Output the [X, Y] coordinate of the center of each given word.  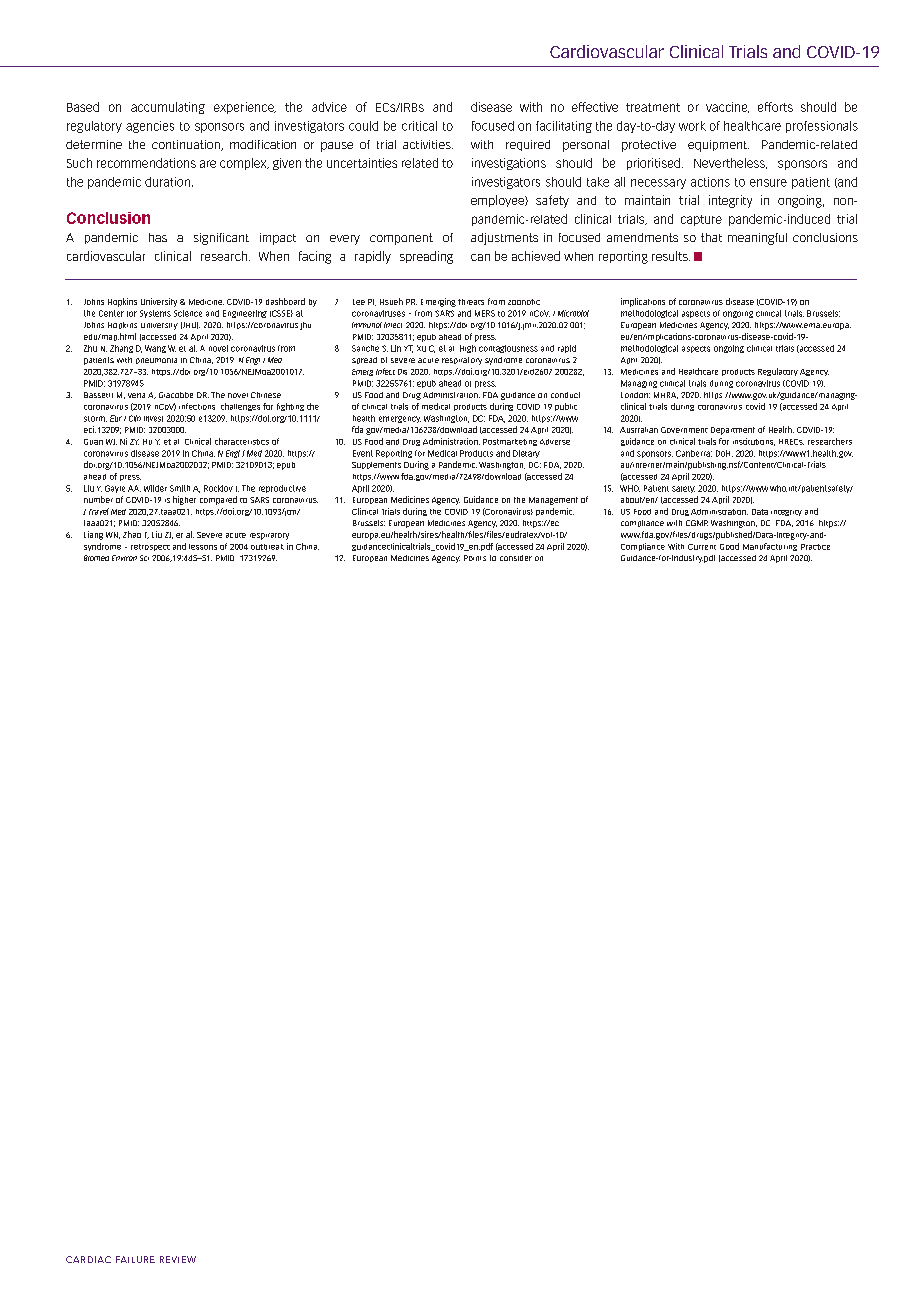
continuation [187, 145]
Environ [124, 558]
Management [553, 501]
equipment [718, 146]
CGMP [697, 523]
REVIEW [178, 1259]
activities [428, 144]
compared [218, 500]
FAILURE [135, 1259]
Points [475, 558]
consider [516, 558]
